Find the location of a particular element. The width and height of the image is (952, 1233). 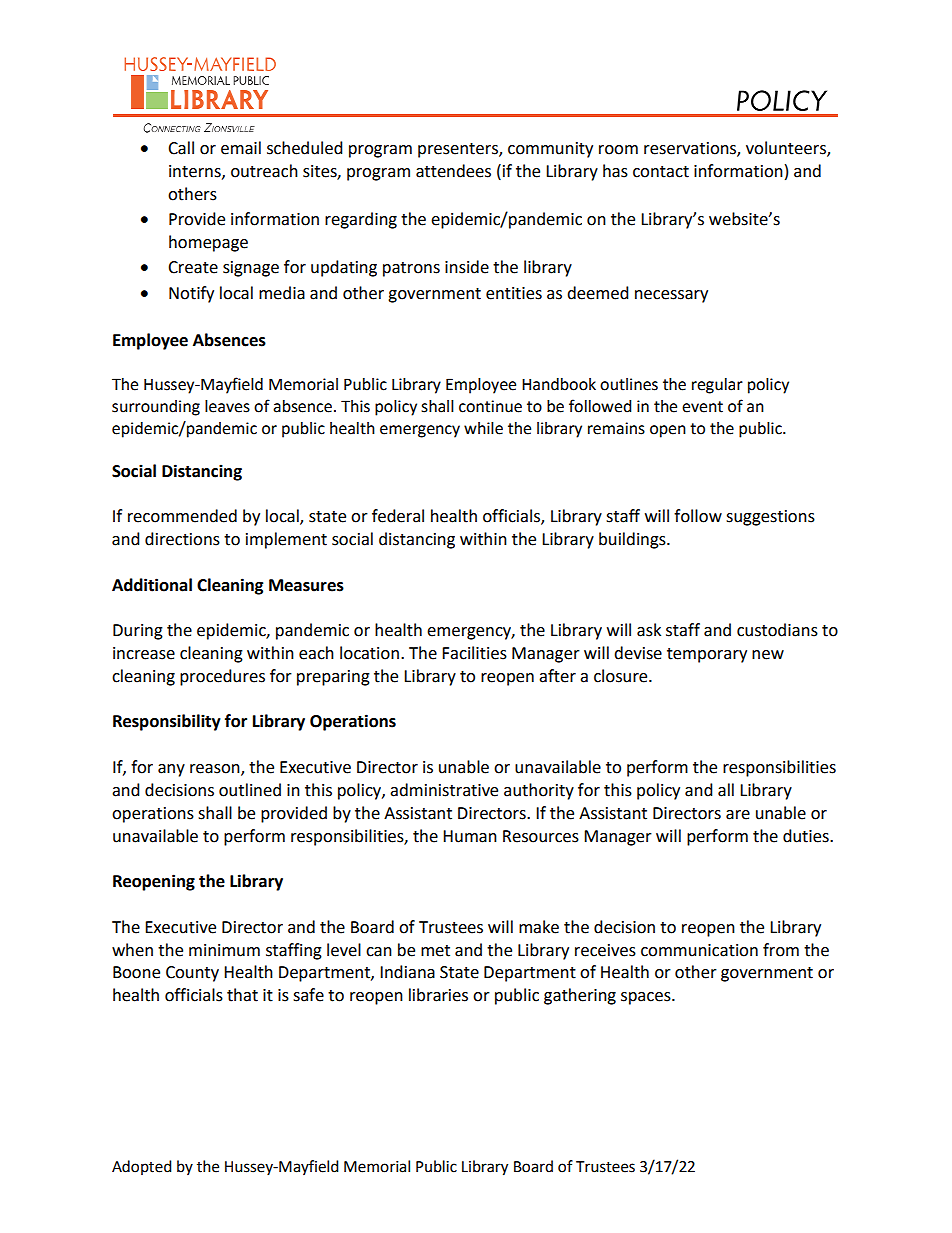

Facilities is located at coordinates (474, 653).
